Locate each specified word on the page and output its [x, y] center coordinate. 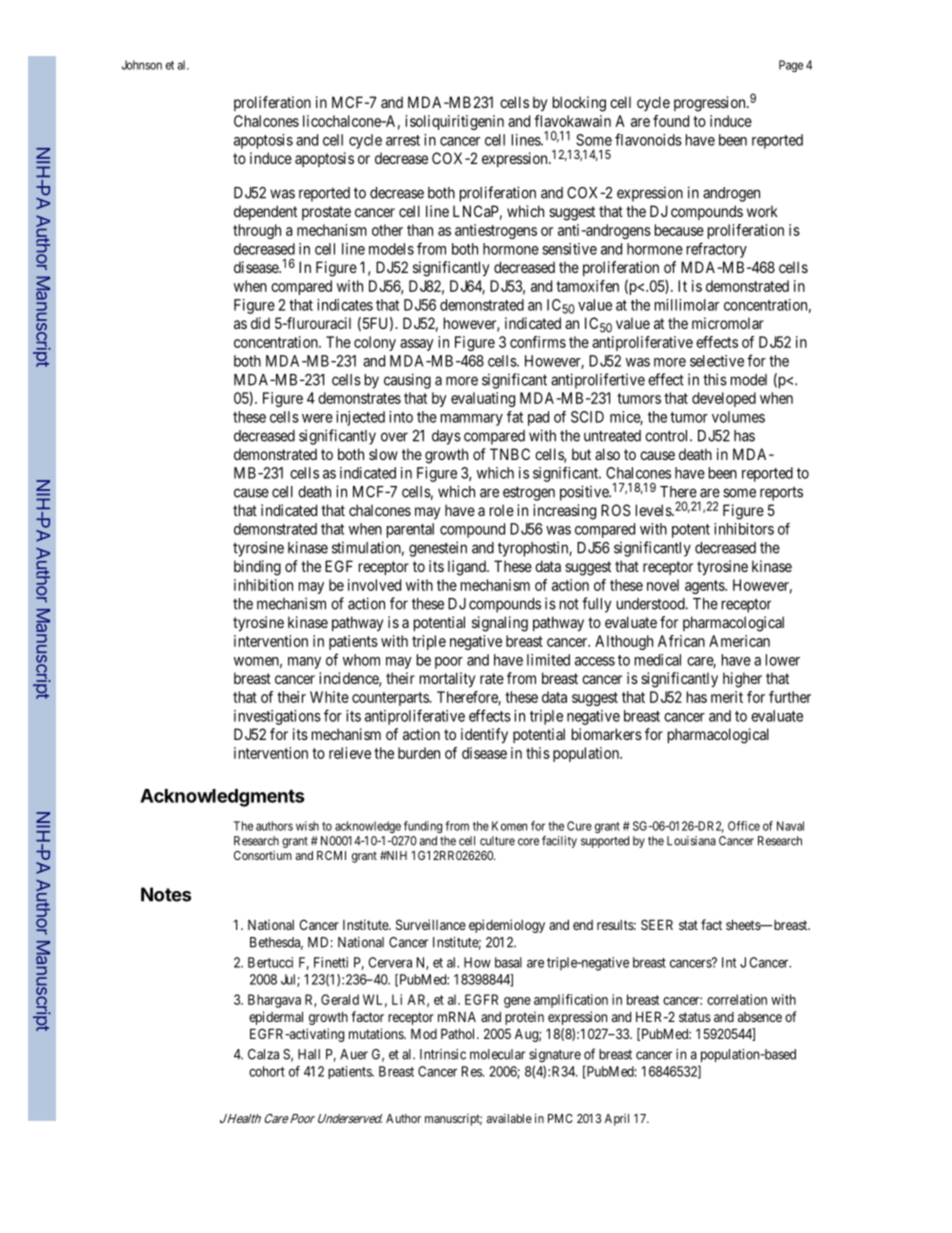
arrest [403, 140]
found [671, 121]
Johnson [142, 65]
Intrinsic [443, 1054]
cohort [267, 1071]
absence [760, 1017]
